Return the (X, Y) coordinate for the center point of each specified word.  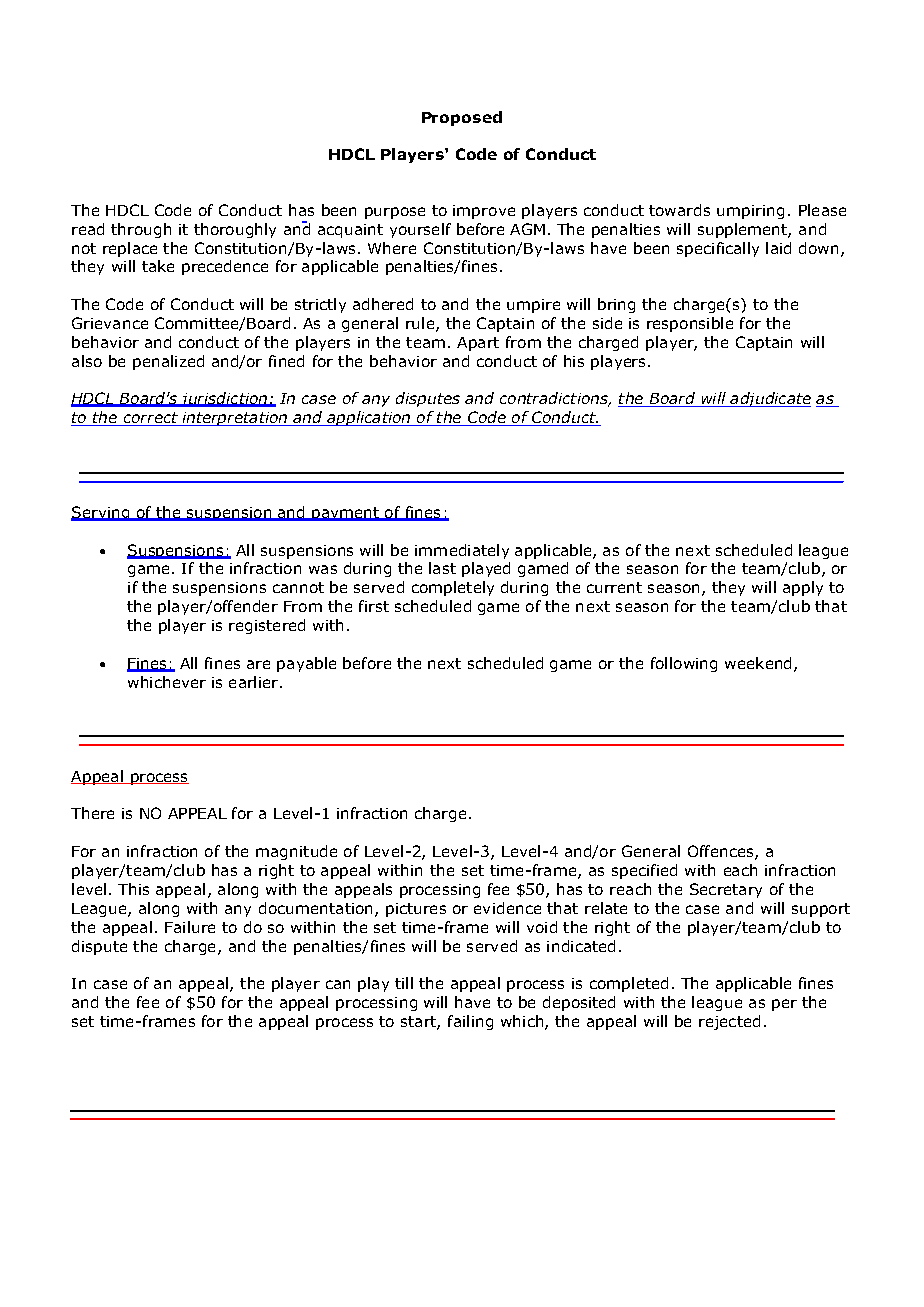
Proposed (462, 118)
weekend (758, 663)
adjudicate (769, 399)
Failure (190, 927)
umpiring (750, 212)
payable (306, 664)
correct (150, 419)
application (369, 418)
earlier (253, 682)
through (141, 230)
